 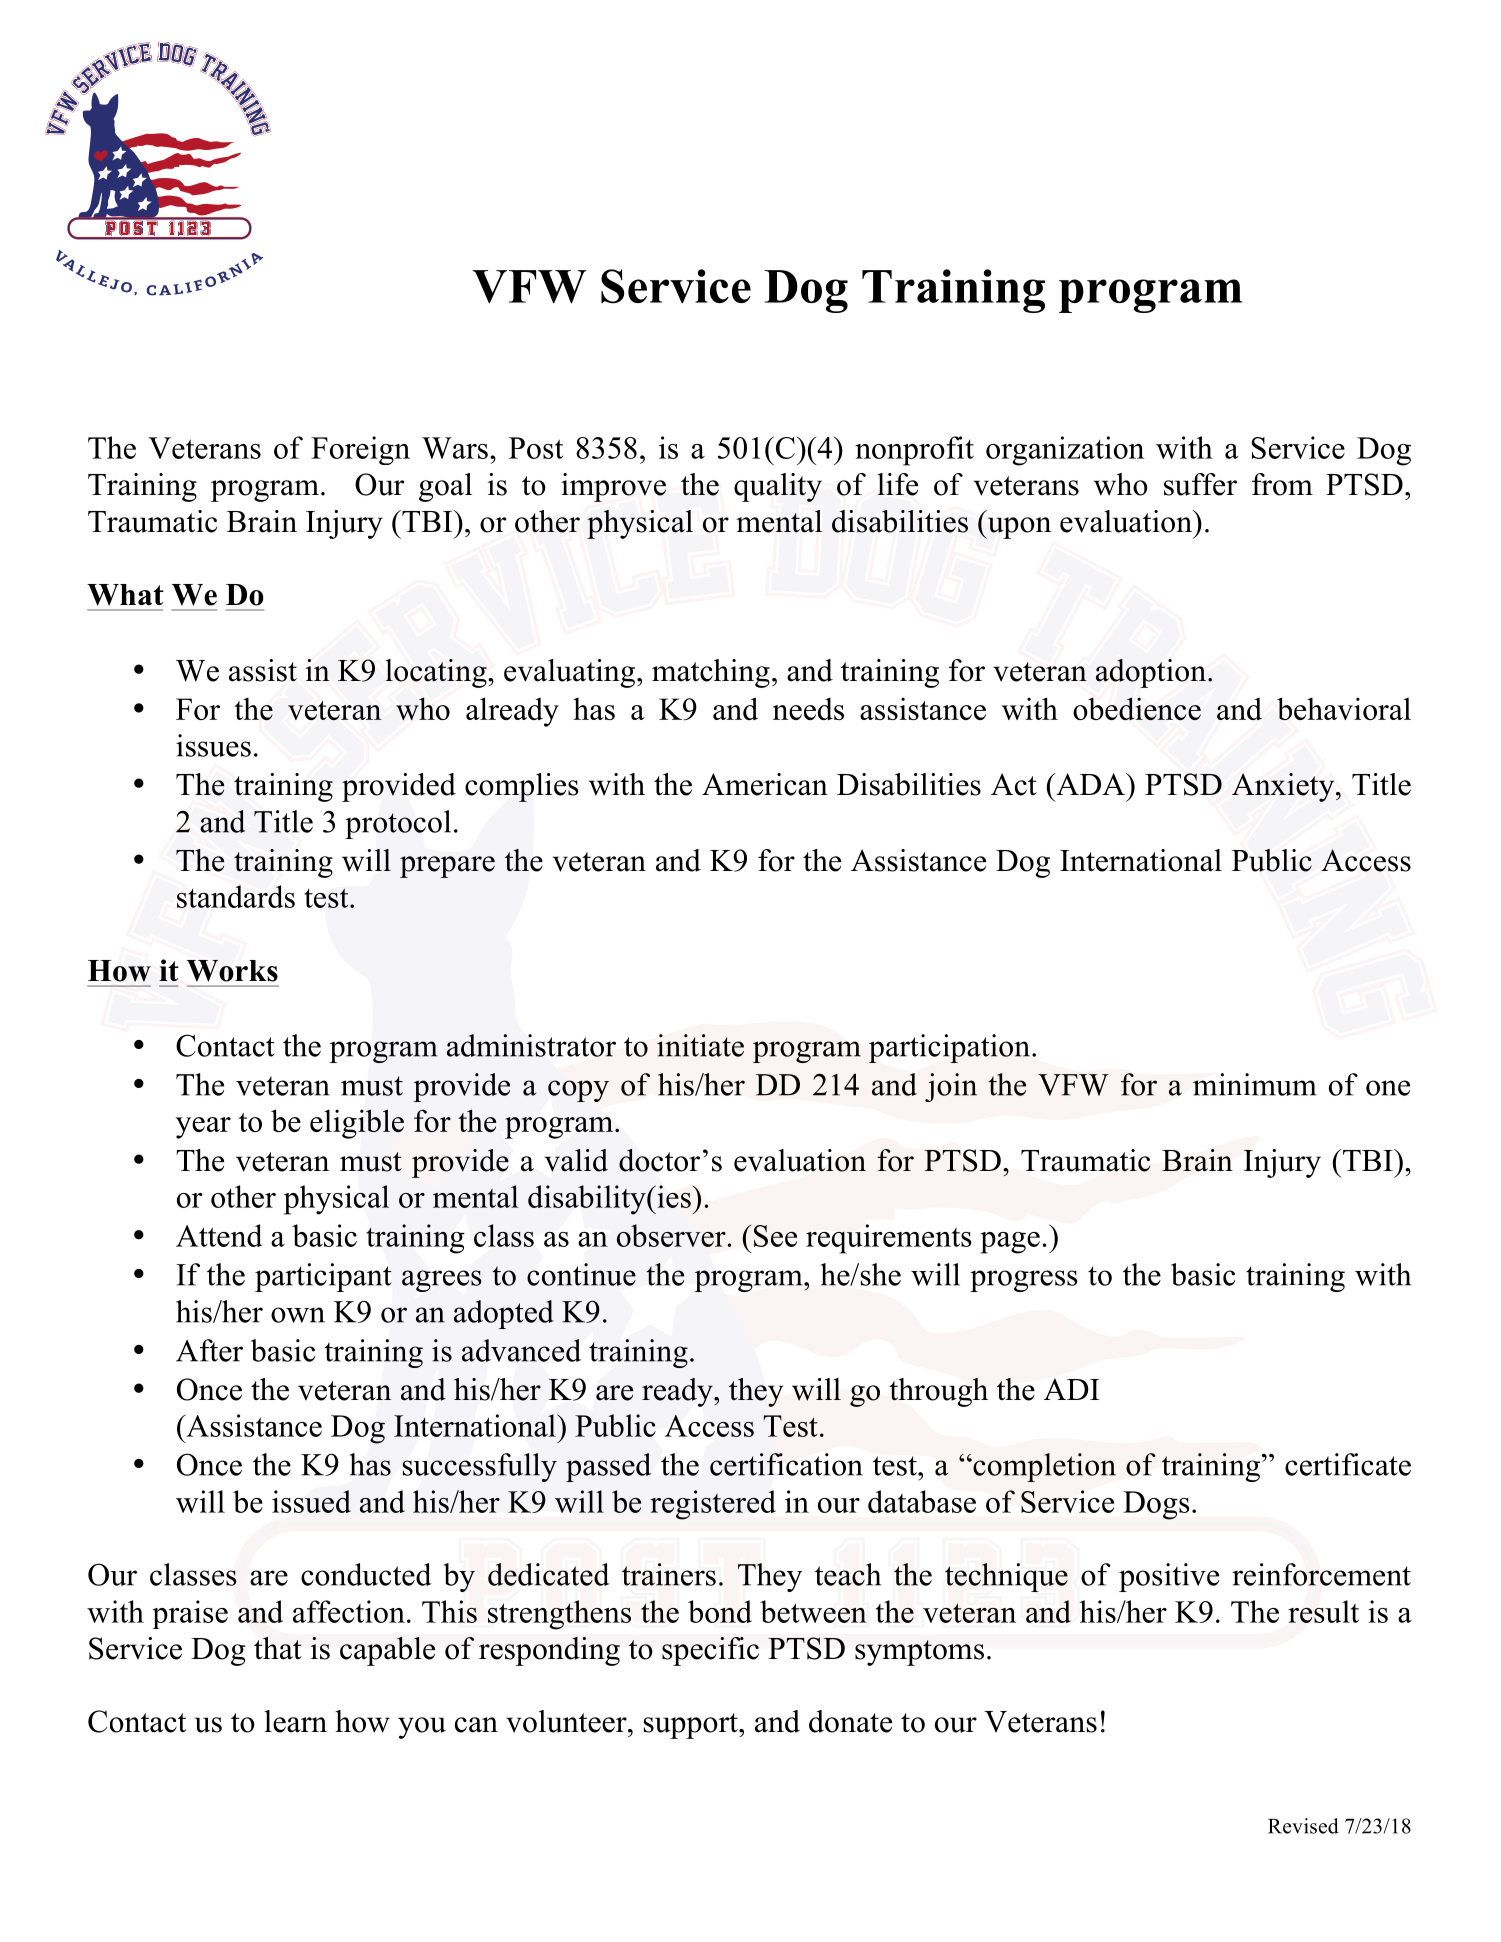 What do you see at coordinates (778, 487) in the screenshot?
I see `quality` at bounding box center [778, 487].
